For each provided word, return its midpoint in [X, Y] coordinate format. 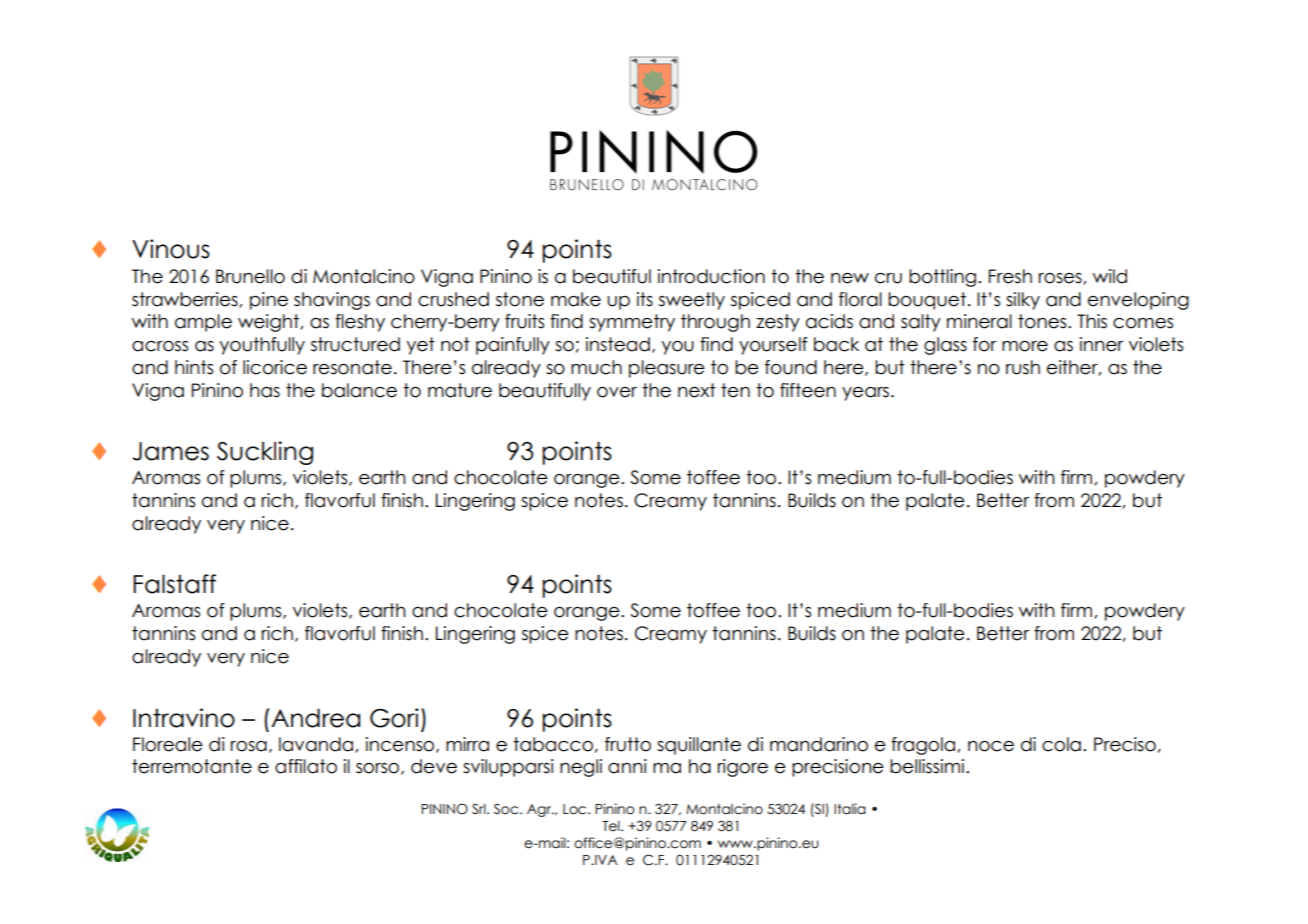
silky [1023, 301]
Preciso [1125, 744]
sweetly [692, 301]
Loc [576, 809]
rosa [249, 746]
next [697, 390]
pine [269, 301]
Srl [480, 809]
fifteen [808, 390]
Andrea [315, 718]
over [617, 392]
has [265, 390]
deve [434, 766]
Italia [850, 809]
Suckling [265, 453]
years [867, 394]
